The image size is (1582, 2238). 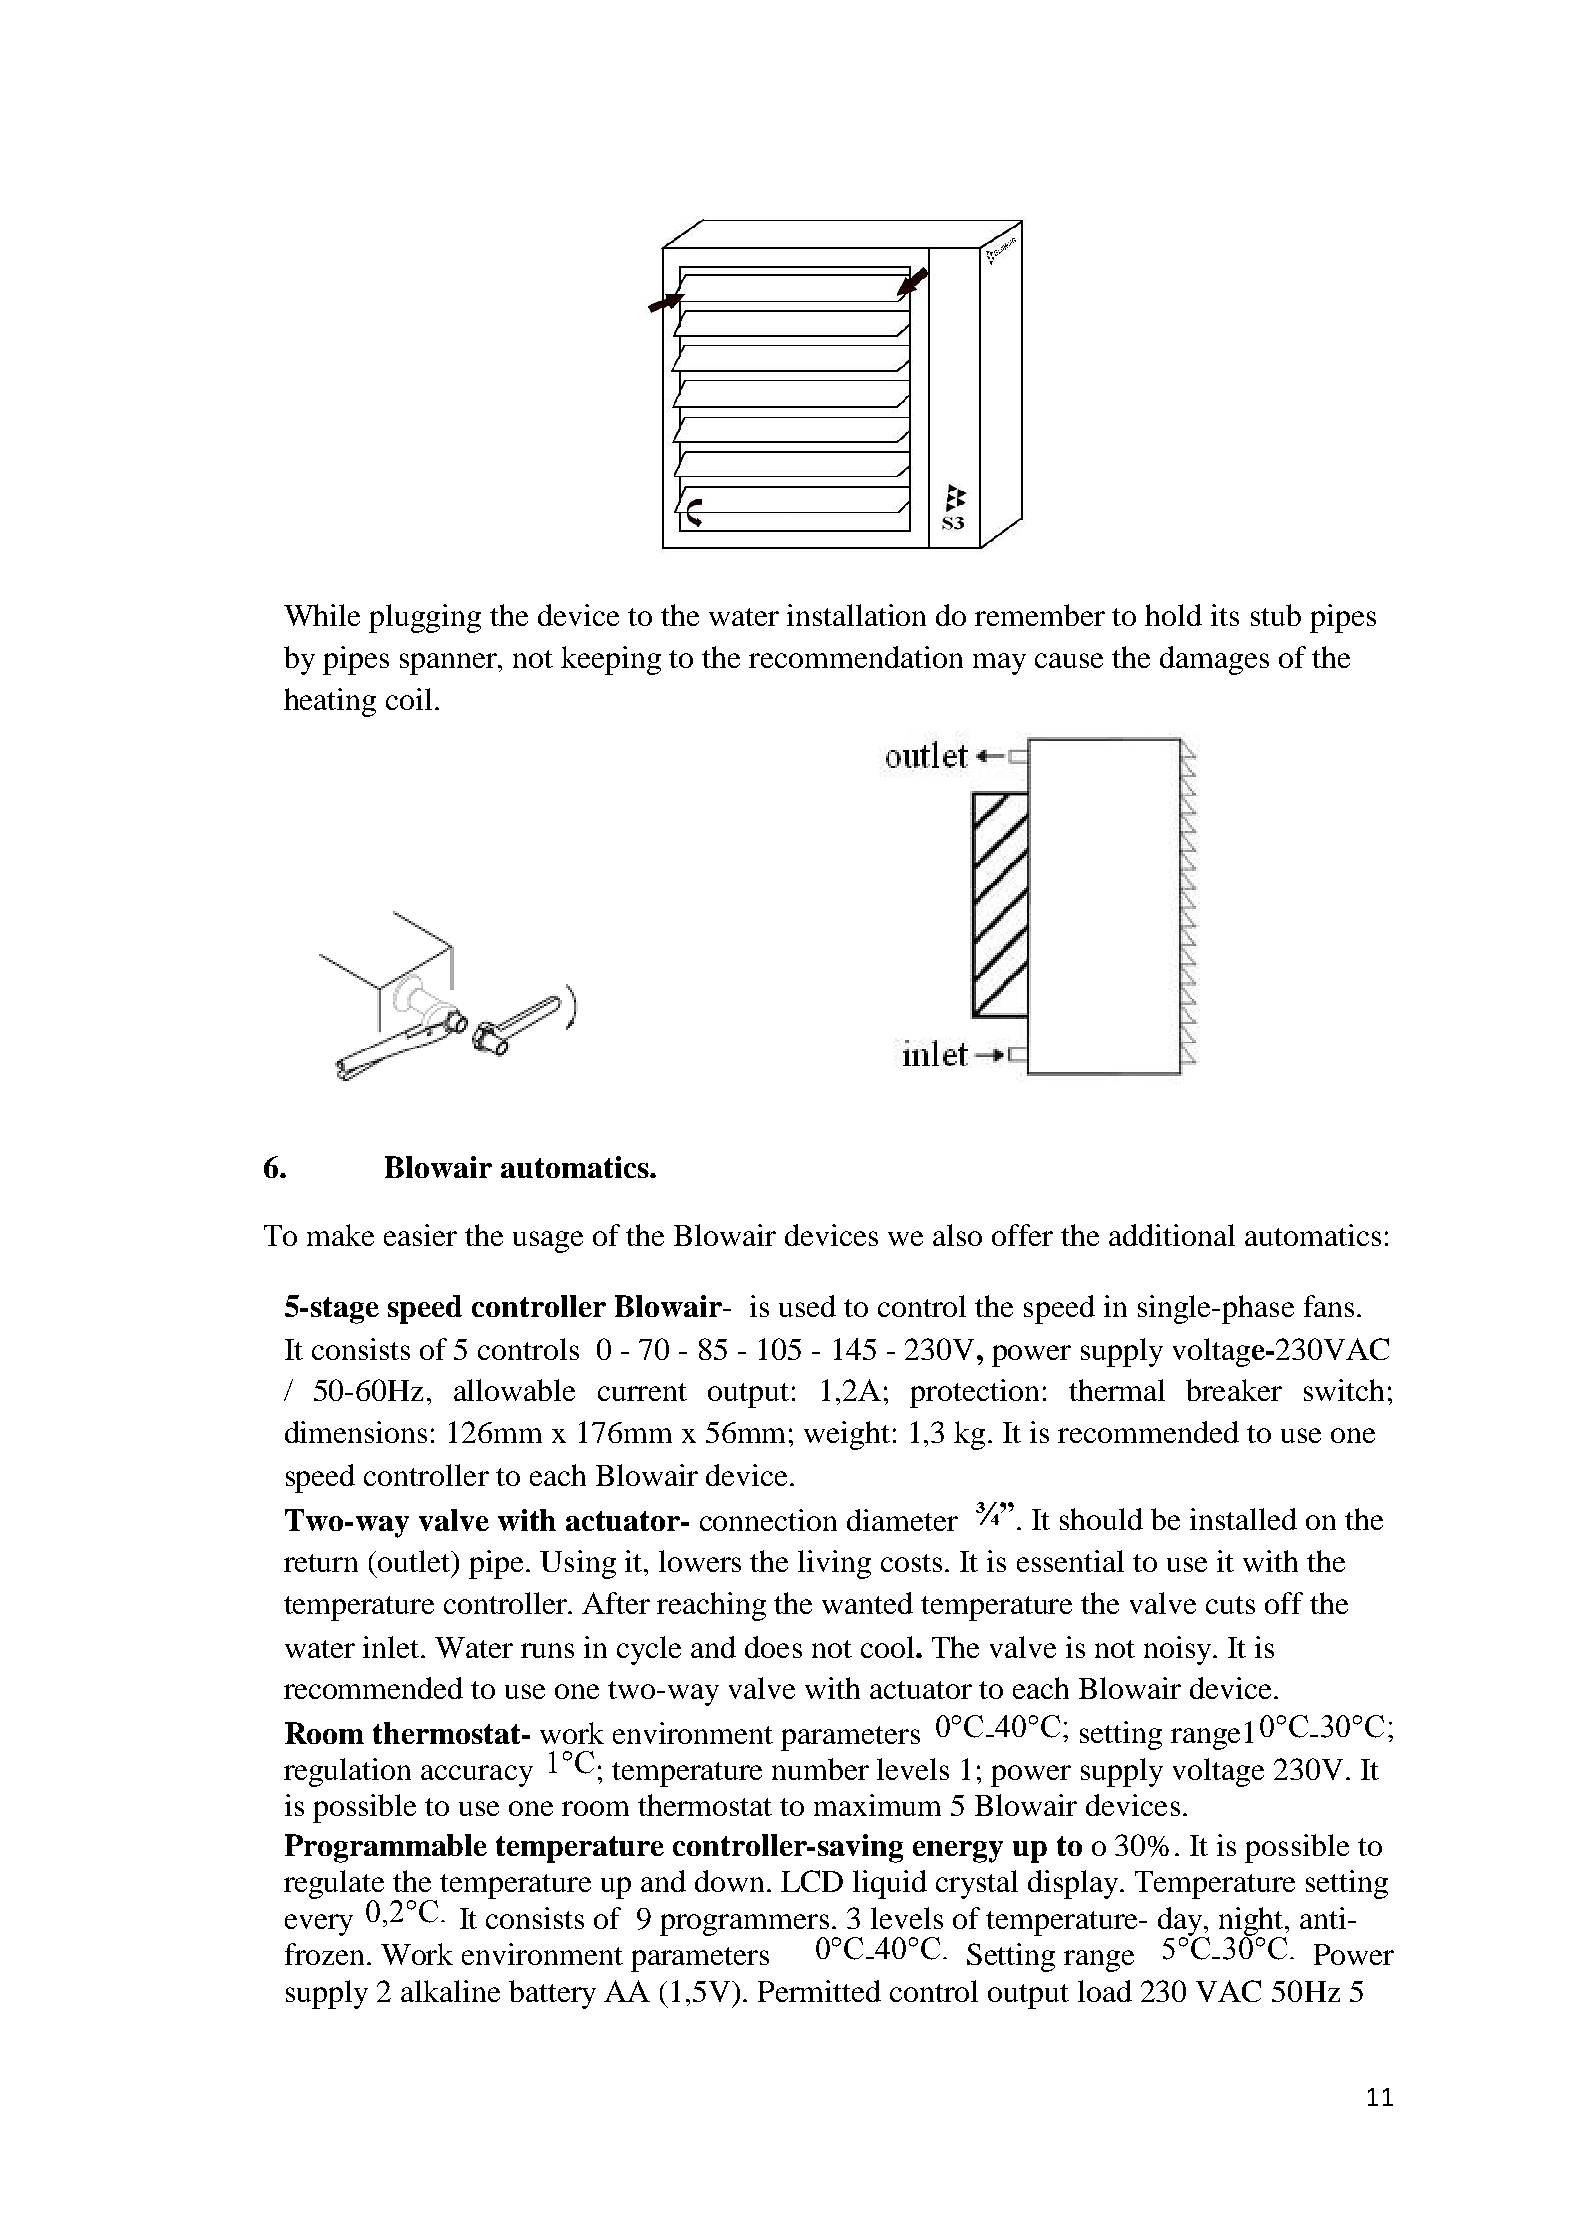 I want to click on alkaline, so click(x=450, y=1991).
